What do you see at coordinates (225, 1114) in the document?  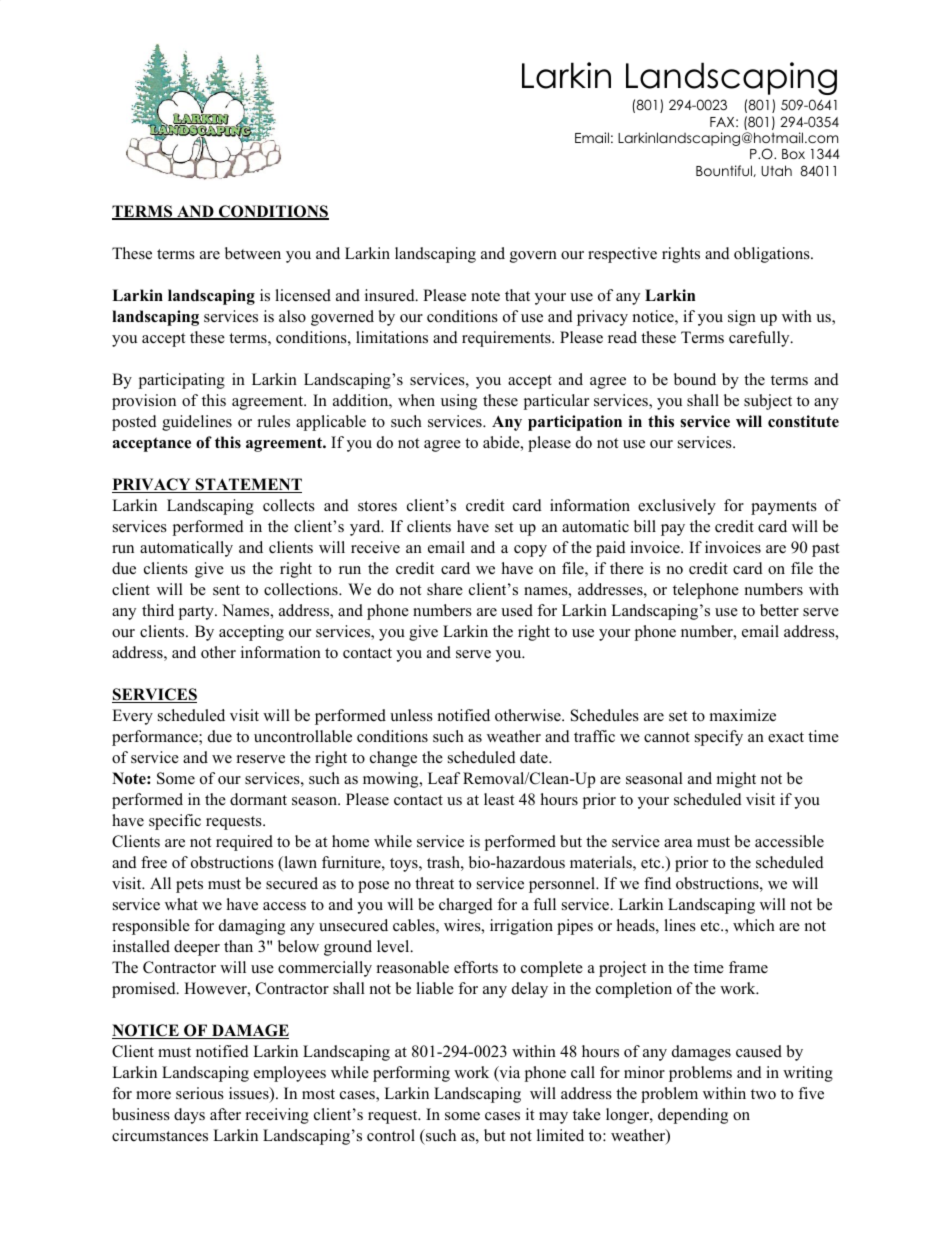 I see `after` at bounding box center [225, 1114].
